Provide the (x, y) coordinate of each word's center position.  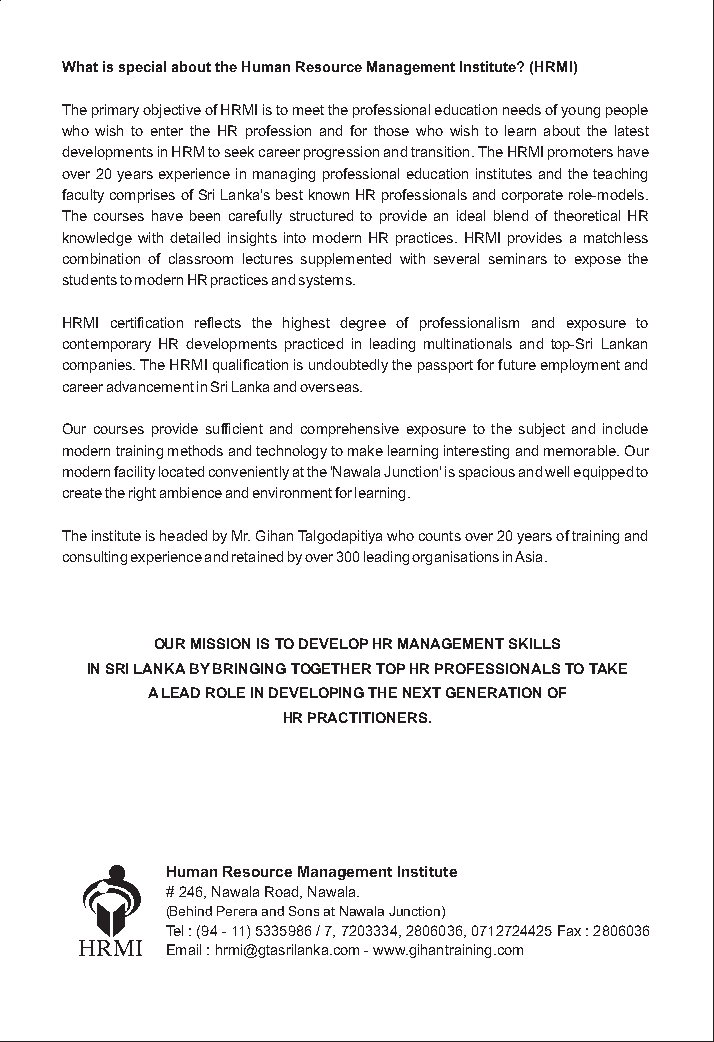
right (142, 494)
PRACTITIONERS (369, 717)
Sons (304, 911)
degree (363, 324)
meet (308, 110)
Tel (174, 930)
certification (147, 322)
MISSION (220, 643)
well (557, 471)
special (142, 68)
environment (292, 492)
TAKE (608, 668)
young (580, 112)
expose (598, 261)
